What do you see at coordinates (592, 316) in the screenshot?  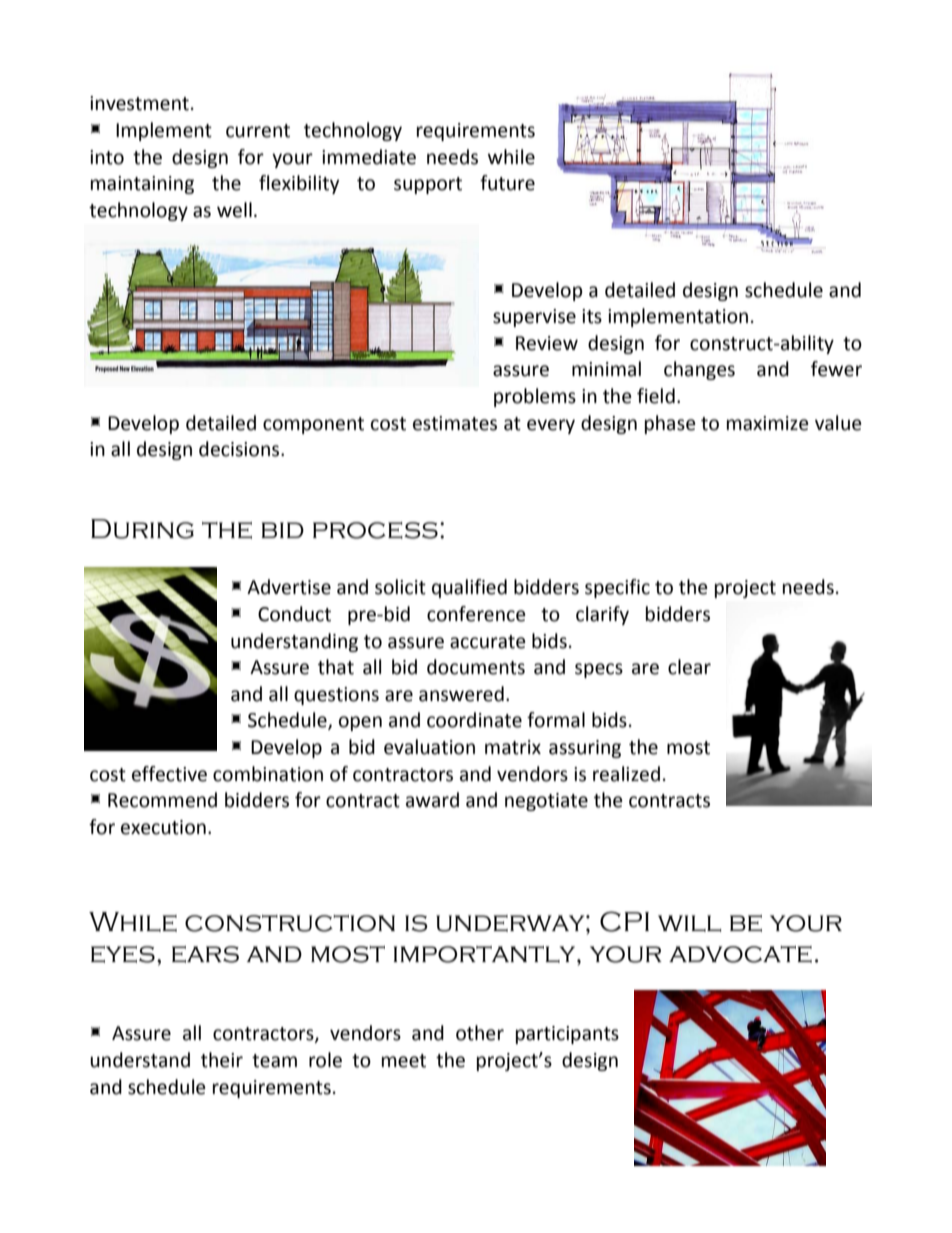 I see `its` at bounding box center [592, 316].
